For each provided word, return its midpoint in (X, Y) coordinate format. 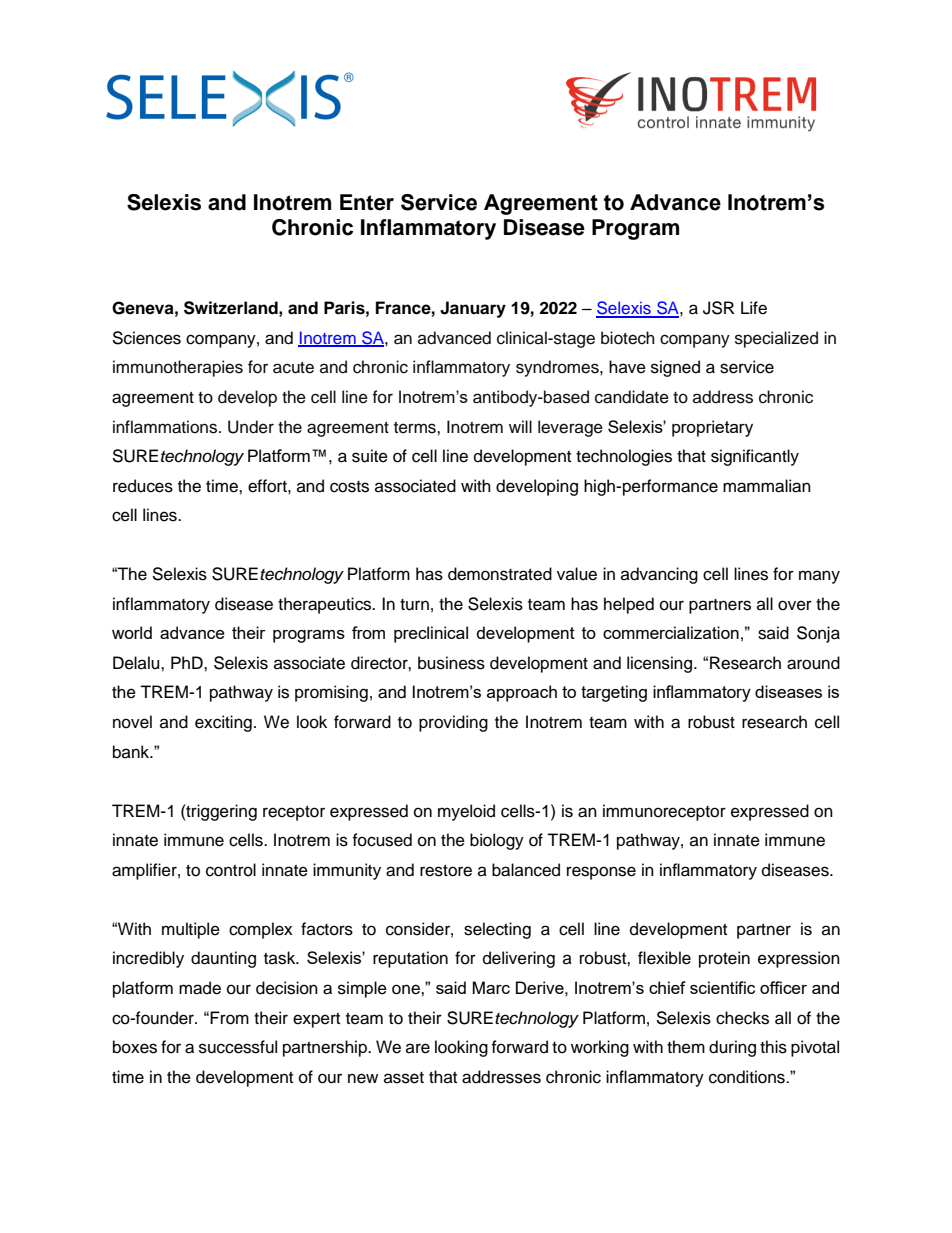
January (473, 309)
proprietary (712, 428)
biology (497, 841)
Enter (367, 202)
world (132, 632)
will (520, 426)
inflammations (166, 427)
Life (754, 308)
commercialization (671, 632)
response (601, 873)
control (231, 870)
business (451, 663)
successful (238, 1047)
